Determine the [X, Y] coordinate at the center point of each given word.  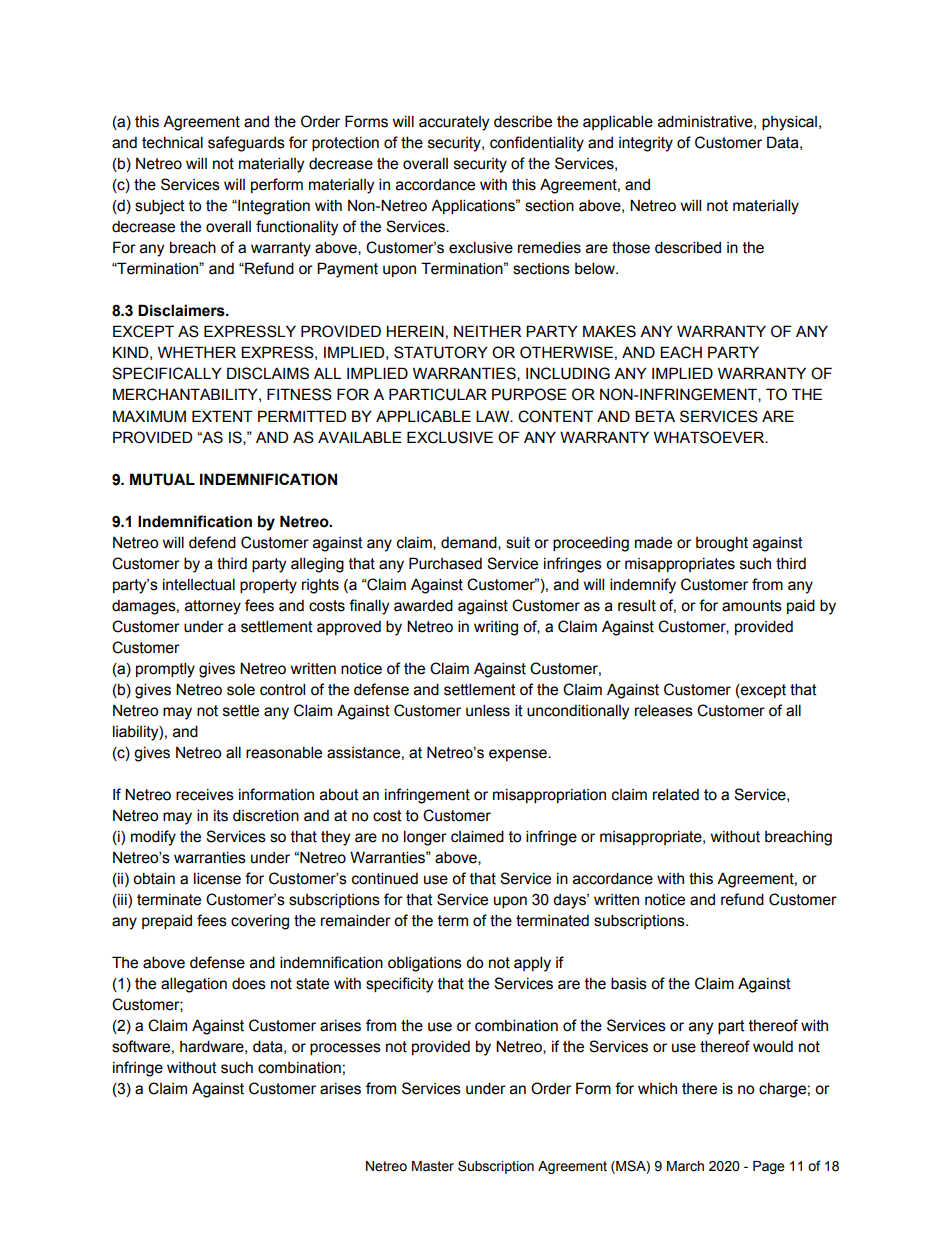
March [685, 1166]
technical [172, 142]
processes [345, 1049]
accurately [454, 123]
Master [433, 1166]
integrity [646, 144]
